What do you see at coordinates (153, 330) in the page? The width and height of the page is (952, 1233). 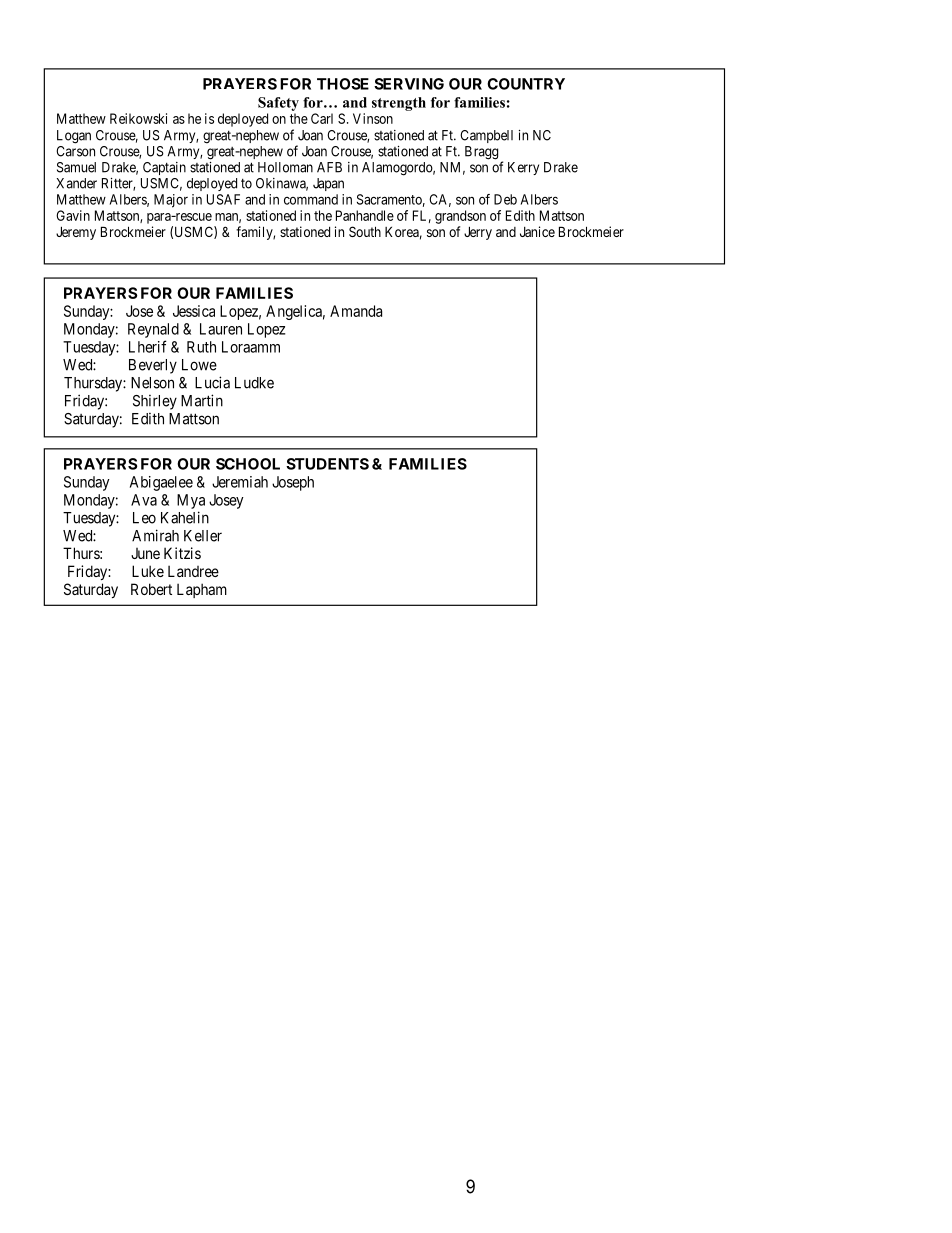 I see `Reynald` at bounding box center [153, 330].
